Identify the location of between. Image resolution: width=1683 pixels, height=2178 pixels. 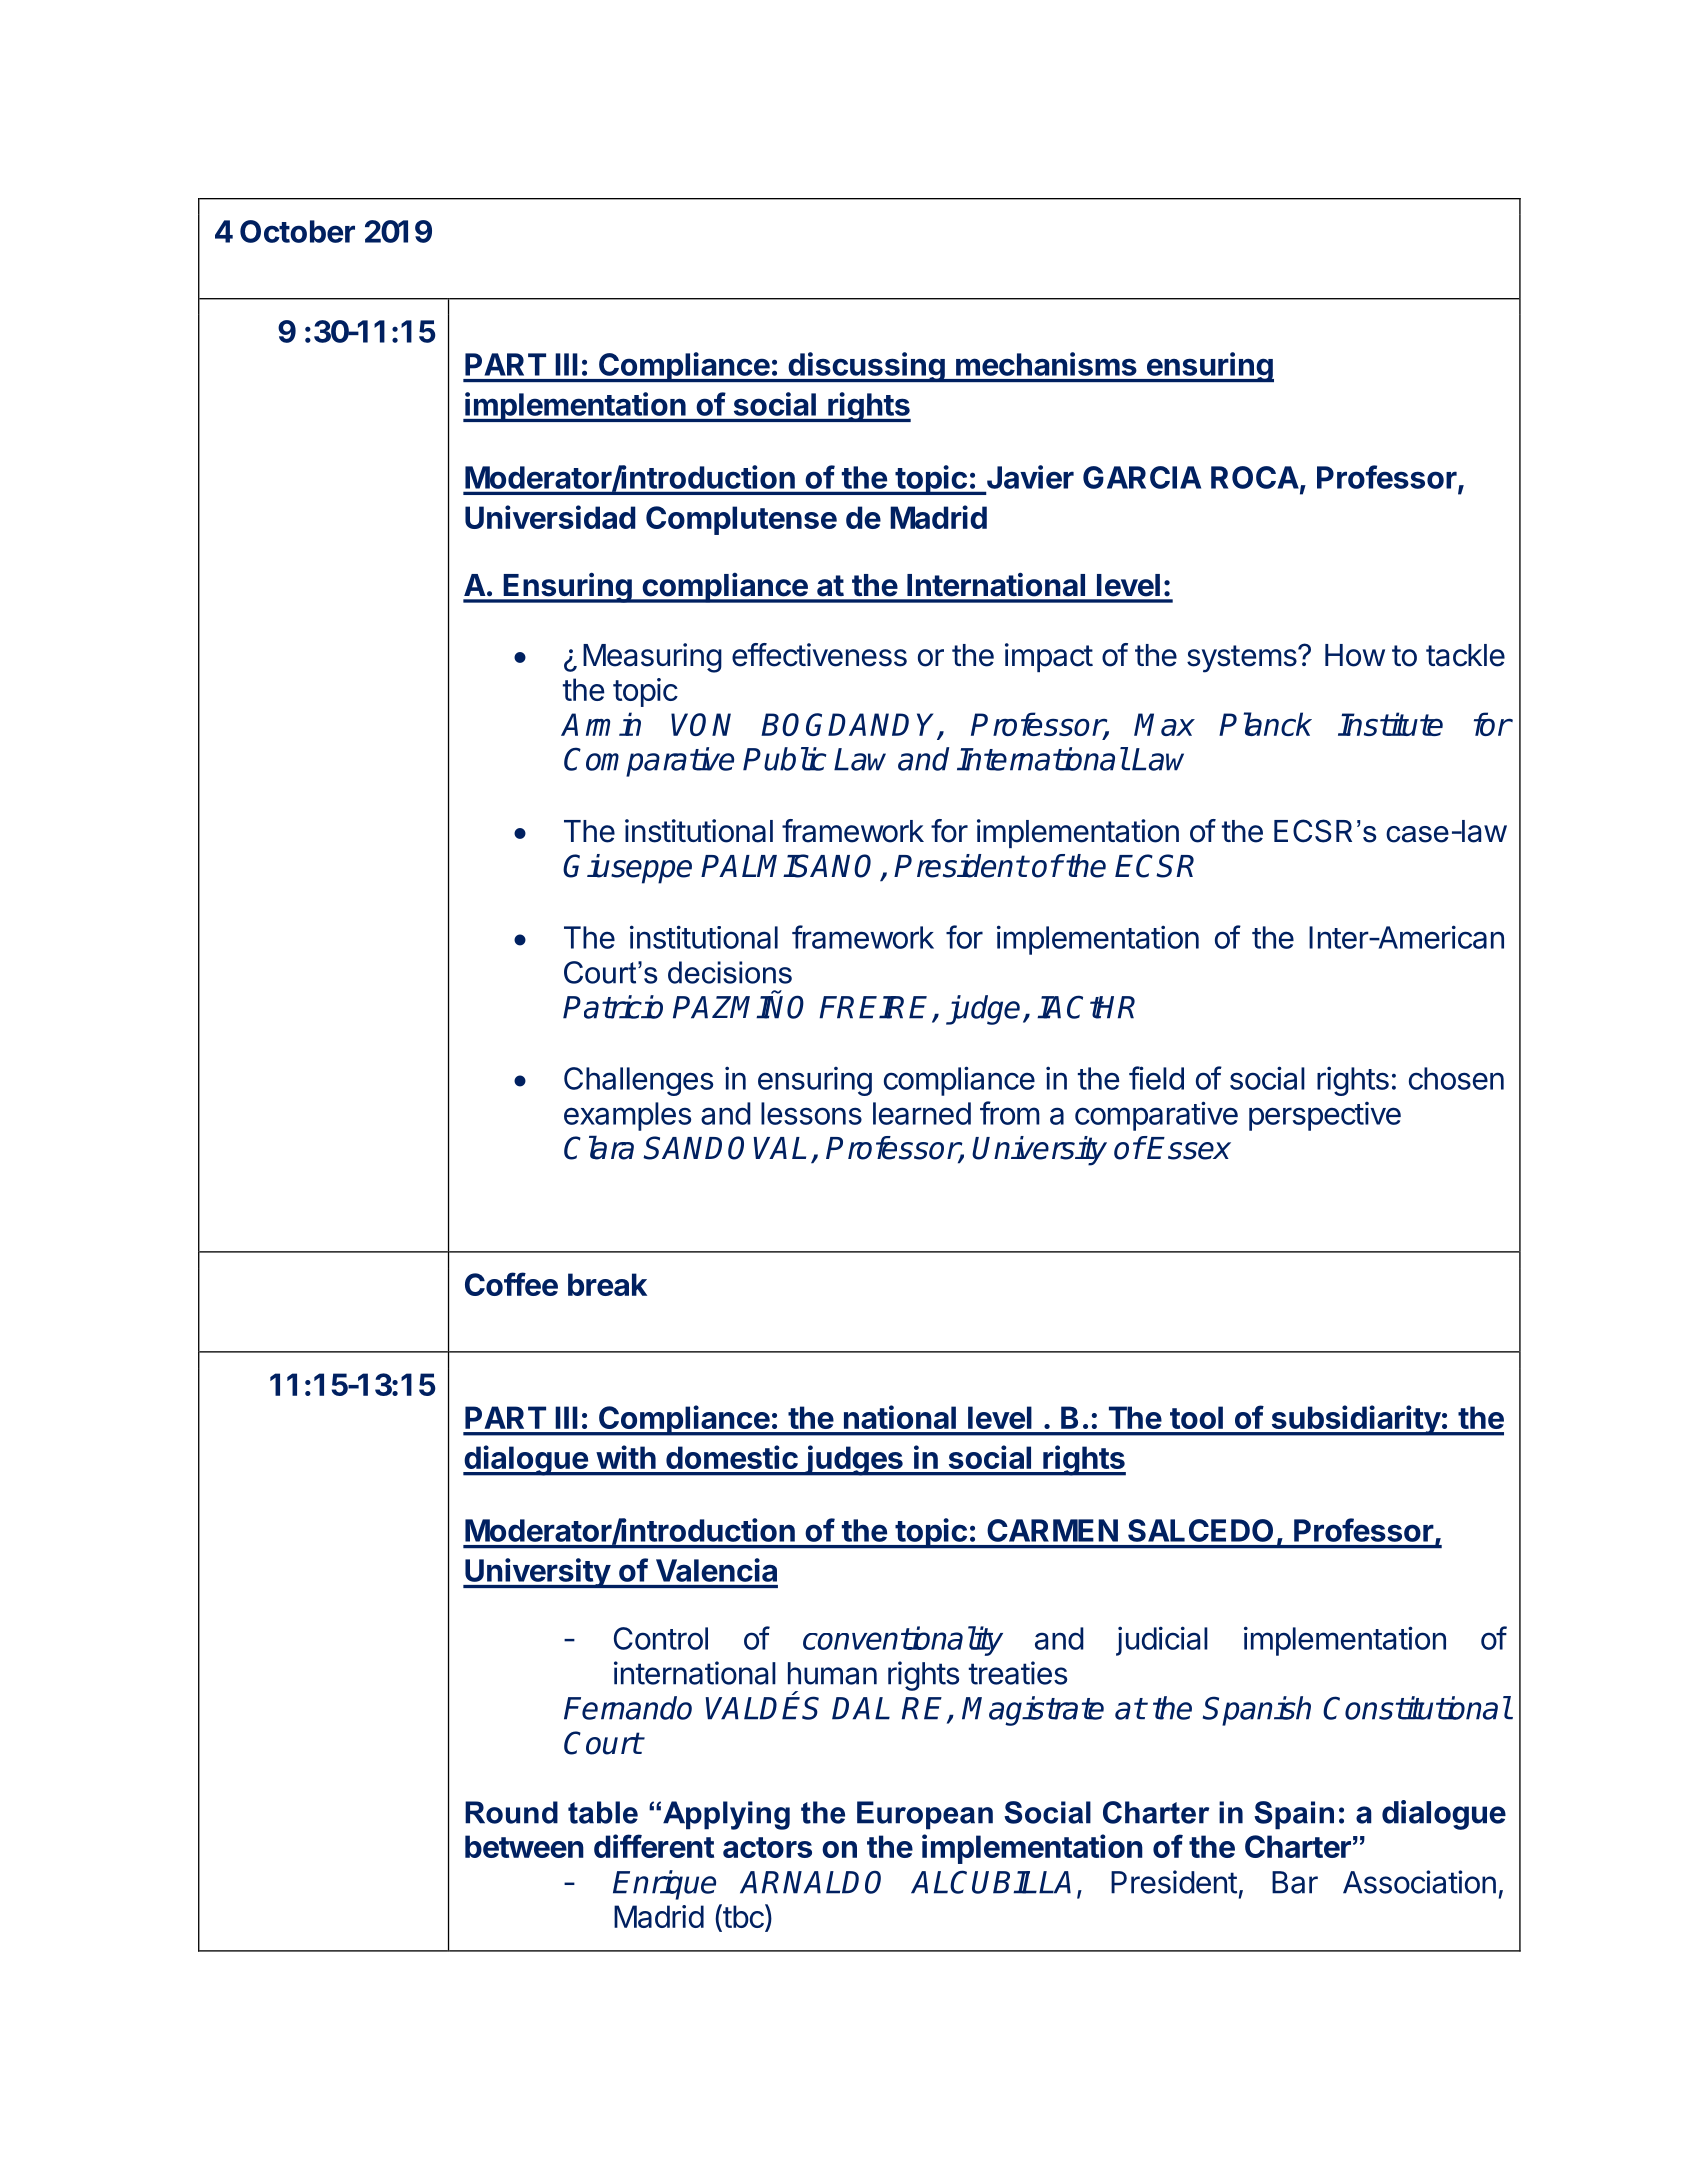
(524, 1846).
